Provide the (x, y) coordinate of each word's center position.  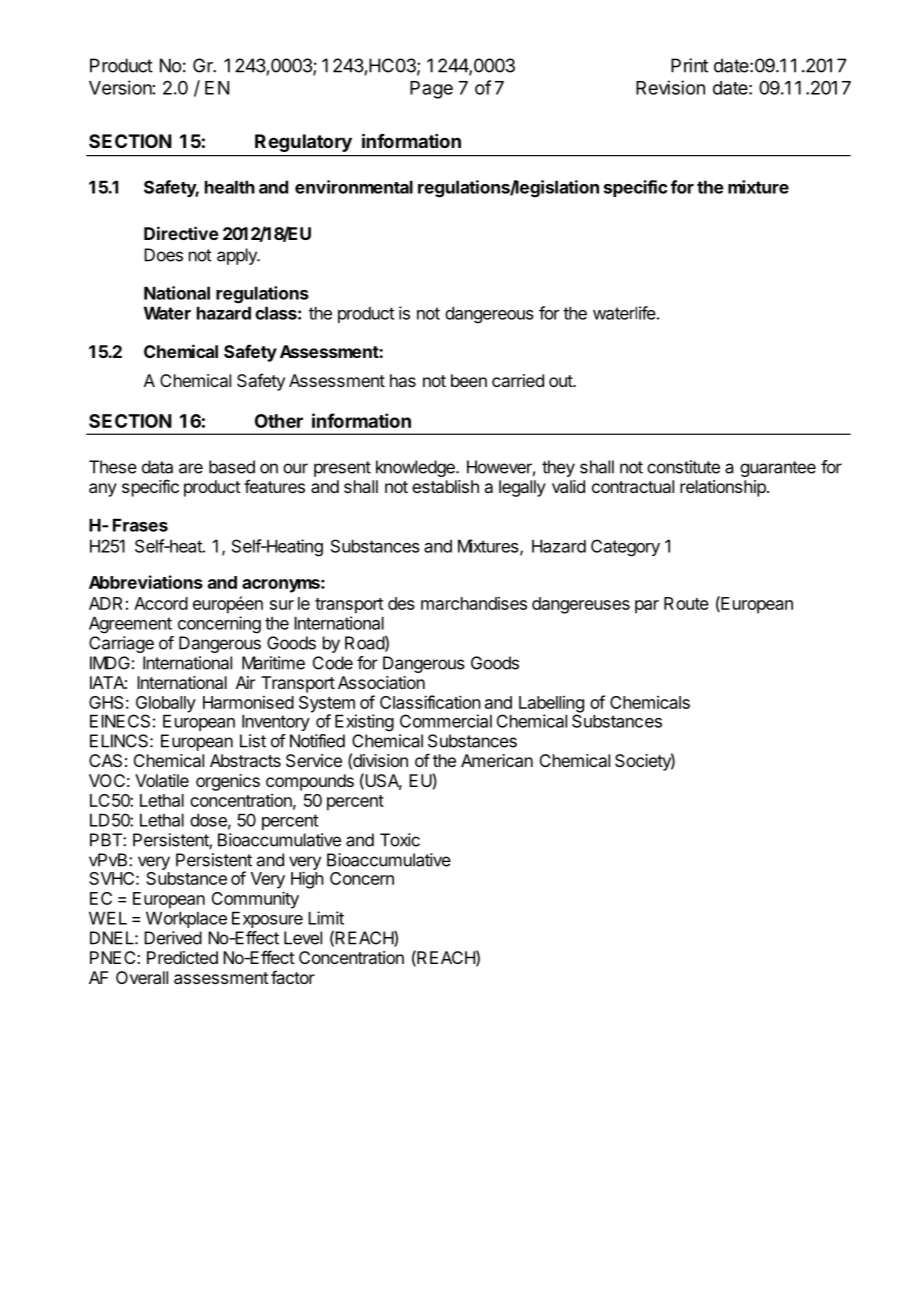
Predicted (182, 957)
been (469, 380)
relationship (724, 488)
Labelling (551, 705)
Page (431, 90)
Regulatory (303, 143)
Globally (164, 705)
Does (163, 255)
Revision (670, 87)
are (191, 468)
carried (518, 380)
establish (445, 486)
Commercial (446, 721)
